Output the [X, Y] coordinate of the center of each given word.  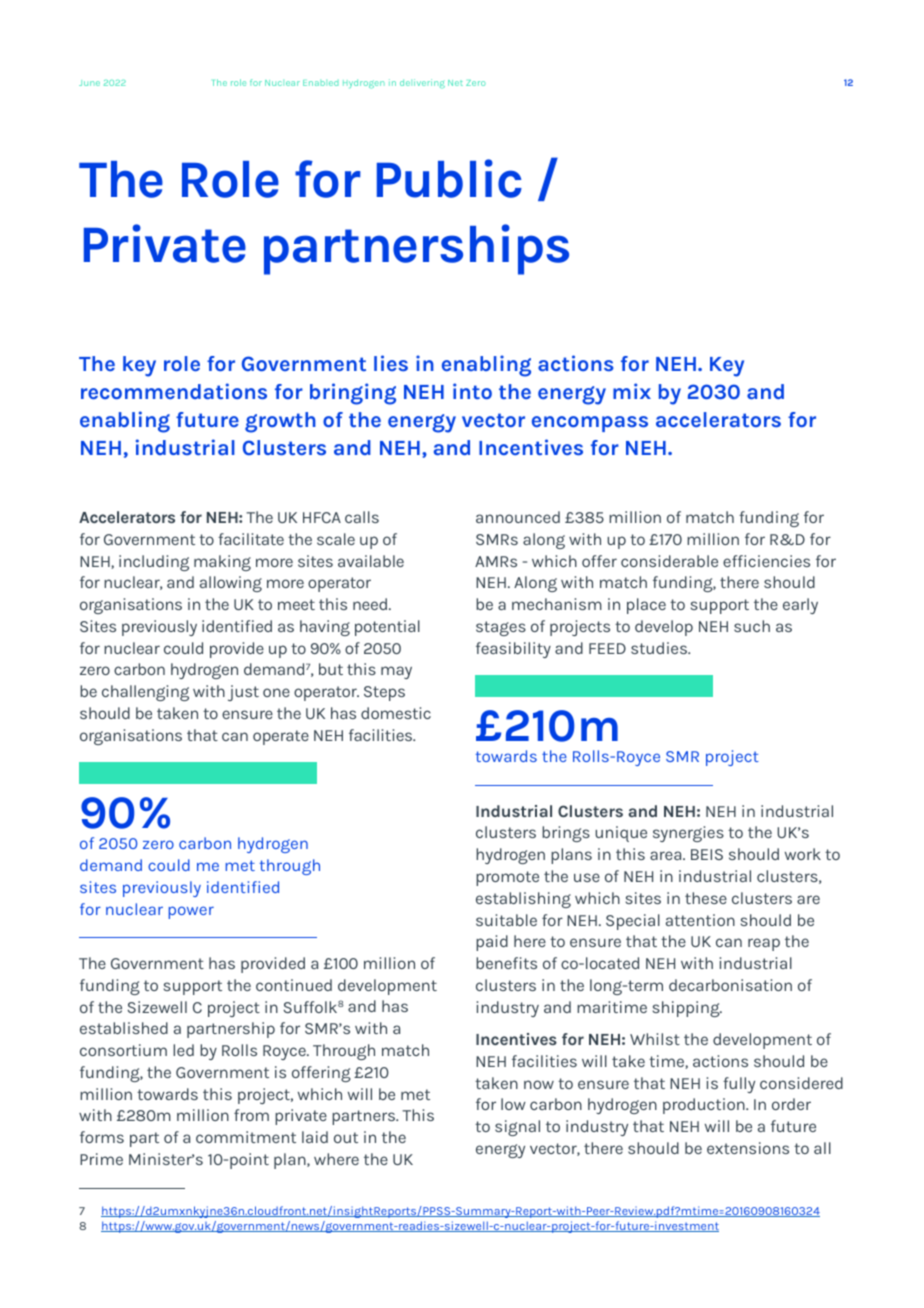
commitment [246, 1137]
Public [449, 178]
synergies [688, 834]
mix [632, 391]
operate [281, 737]
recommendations [174, 391]
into [472, 391]
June [89, 83]
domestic [396, 713]
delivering [422, 83]
